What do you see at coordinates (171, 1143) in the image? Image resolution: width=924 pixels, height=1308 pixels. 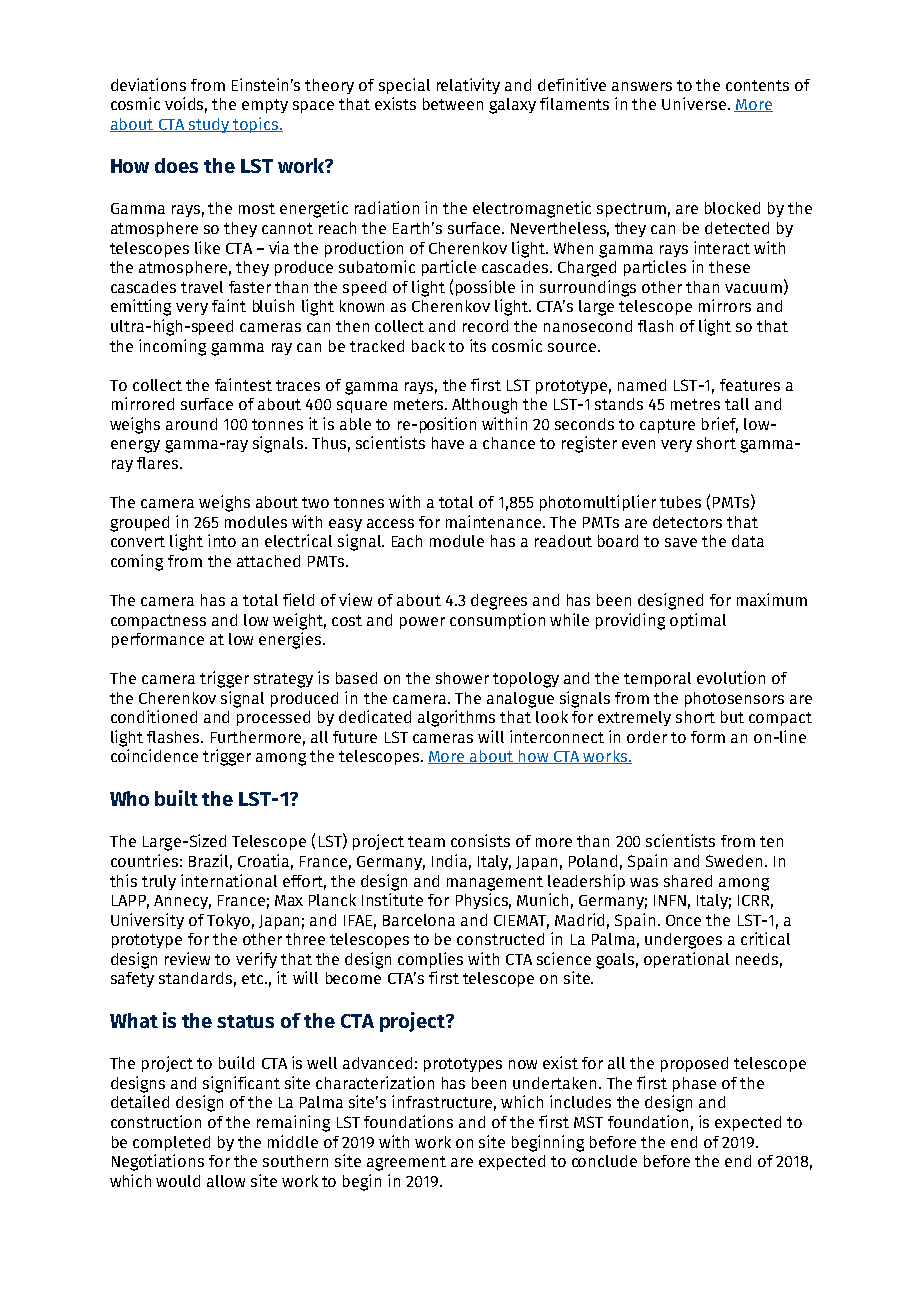 I see `completed` at bounding box center [171, 1143].
